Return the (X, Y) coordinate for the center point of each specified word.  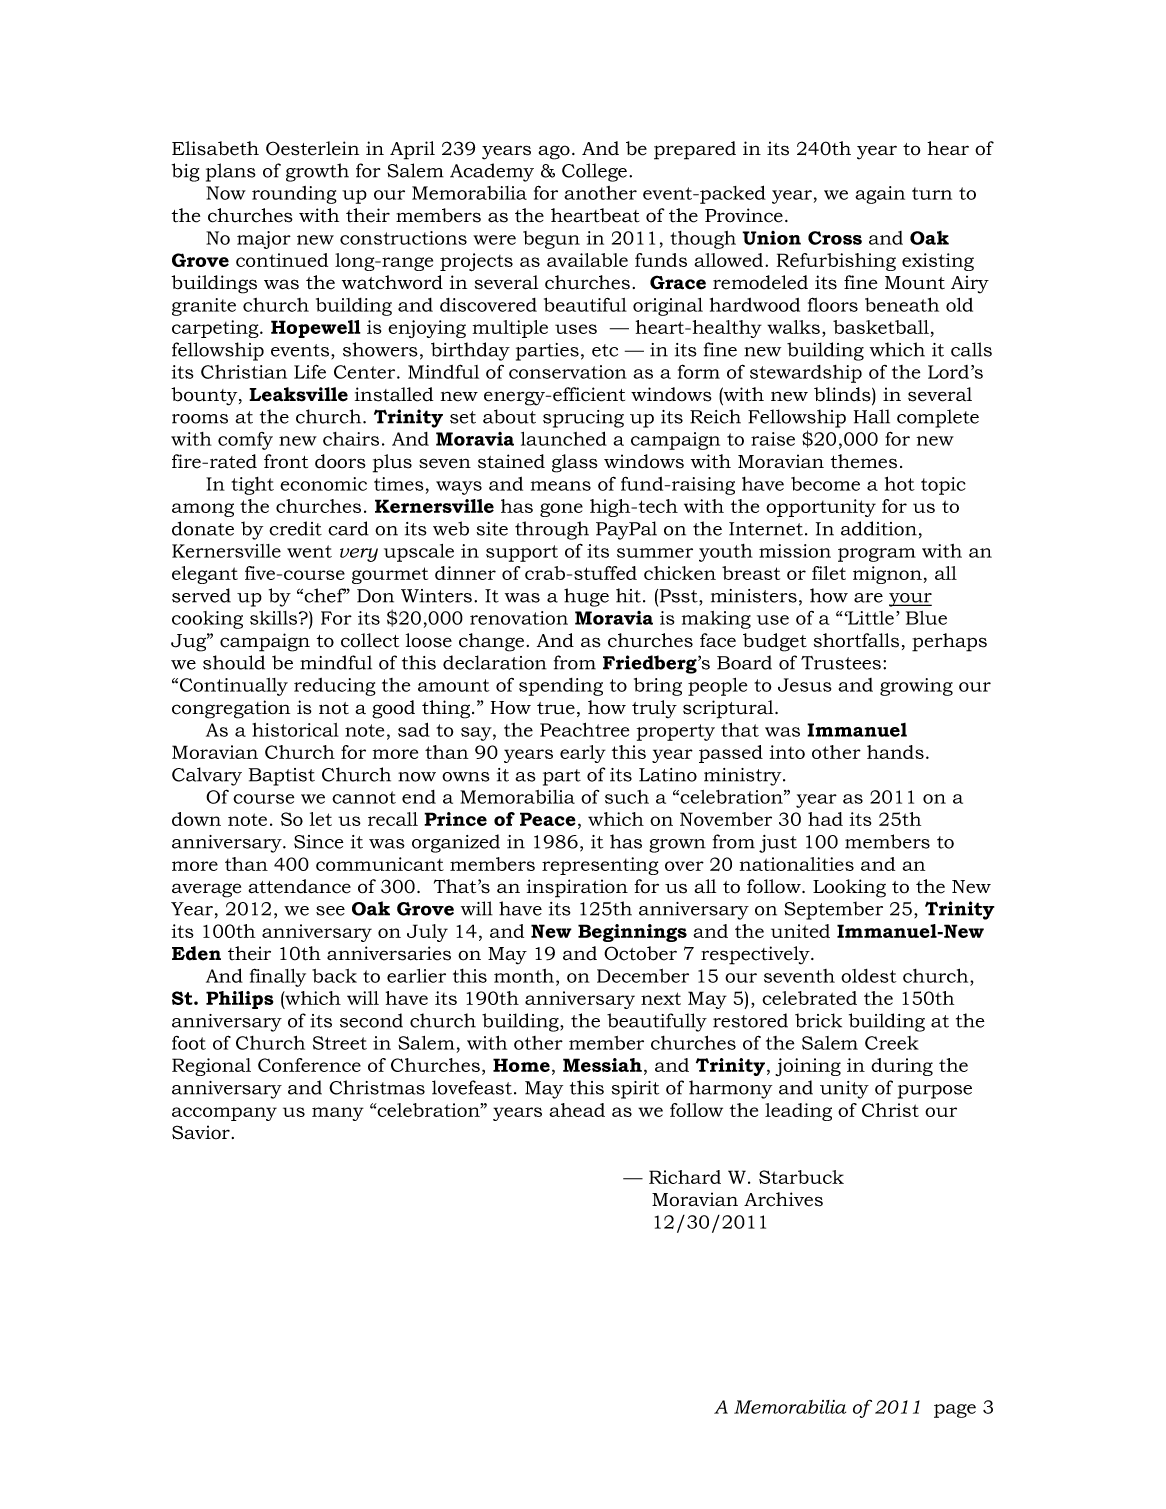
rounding (294, 195)
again (880, 195)
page (955, 1411)
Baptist (282, 777)
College (594, 172)
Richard (685, 1177)
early (583, 754)
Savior (201, 1132)
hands (895, 752)
